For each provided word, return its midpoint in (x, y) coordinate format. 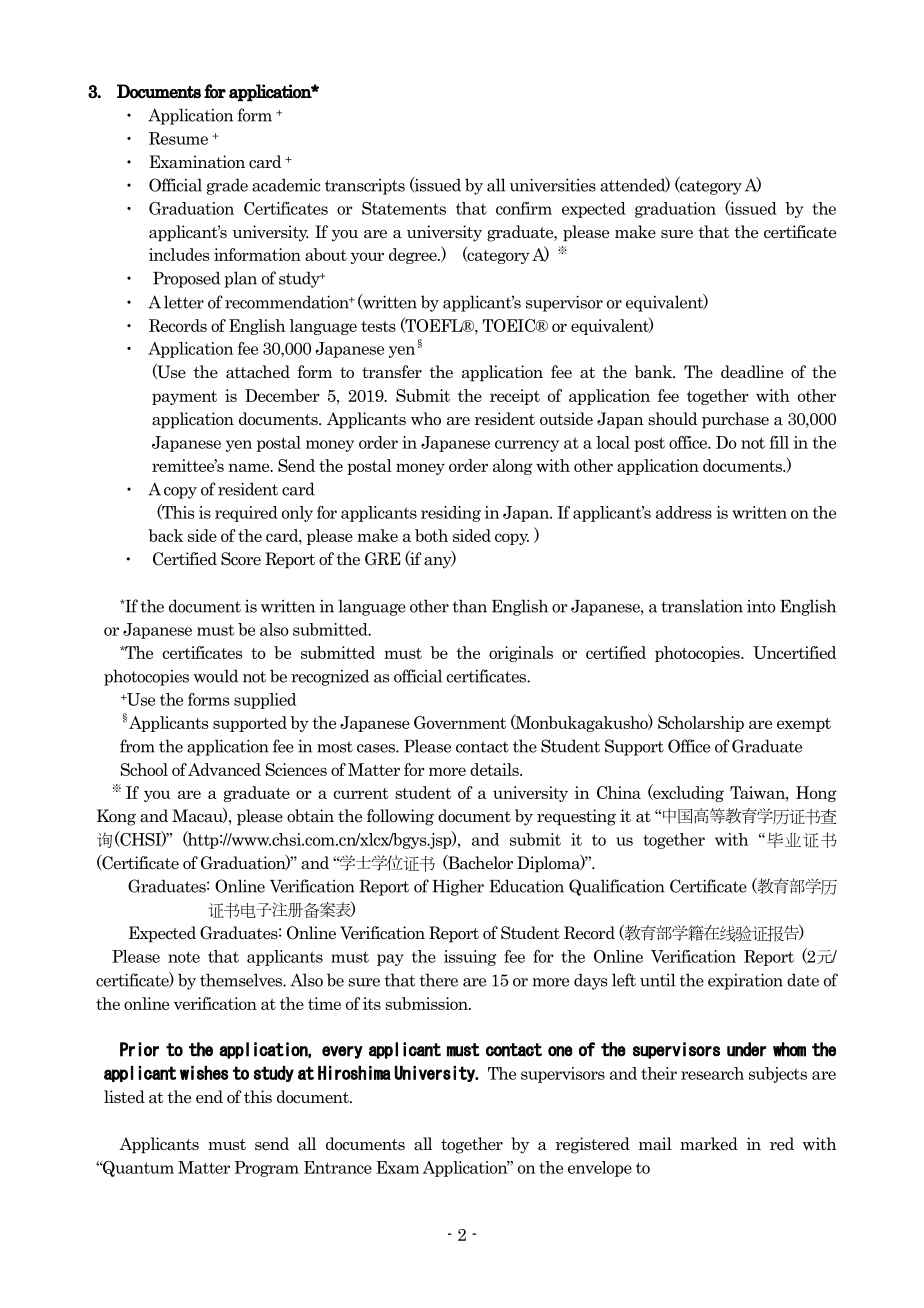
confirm (524, 208)
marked (709, 1144)
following (400, 817)
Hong (816, 794)
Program (266, 1169)
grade (227, 186)
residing (451, 514)
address (684, 512)
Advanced (224, 769)
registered (593, 1145)
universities (553, 185)
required (246, 514)
